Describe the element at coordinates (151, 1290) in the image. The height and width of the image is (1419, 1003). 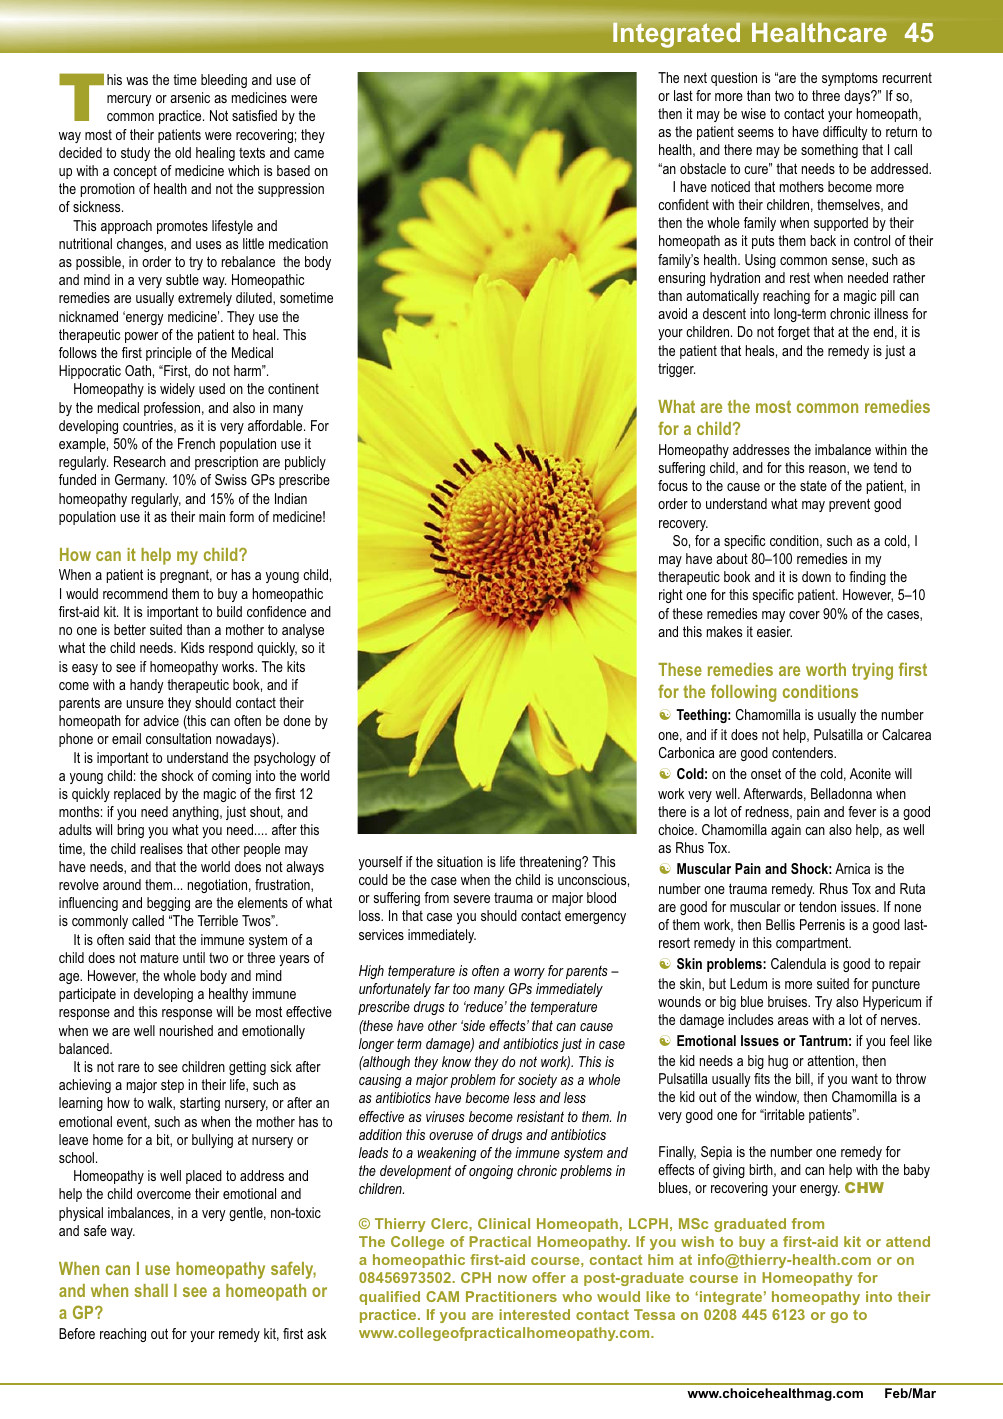
I see `shall` at that location.
